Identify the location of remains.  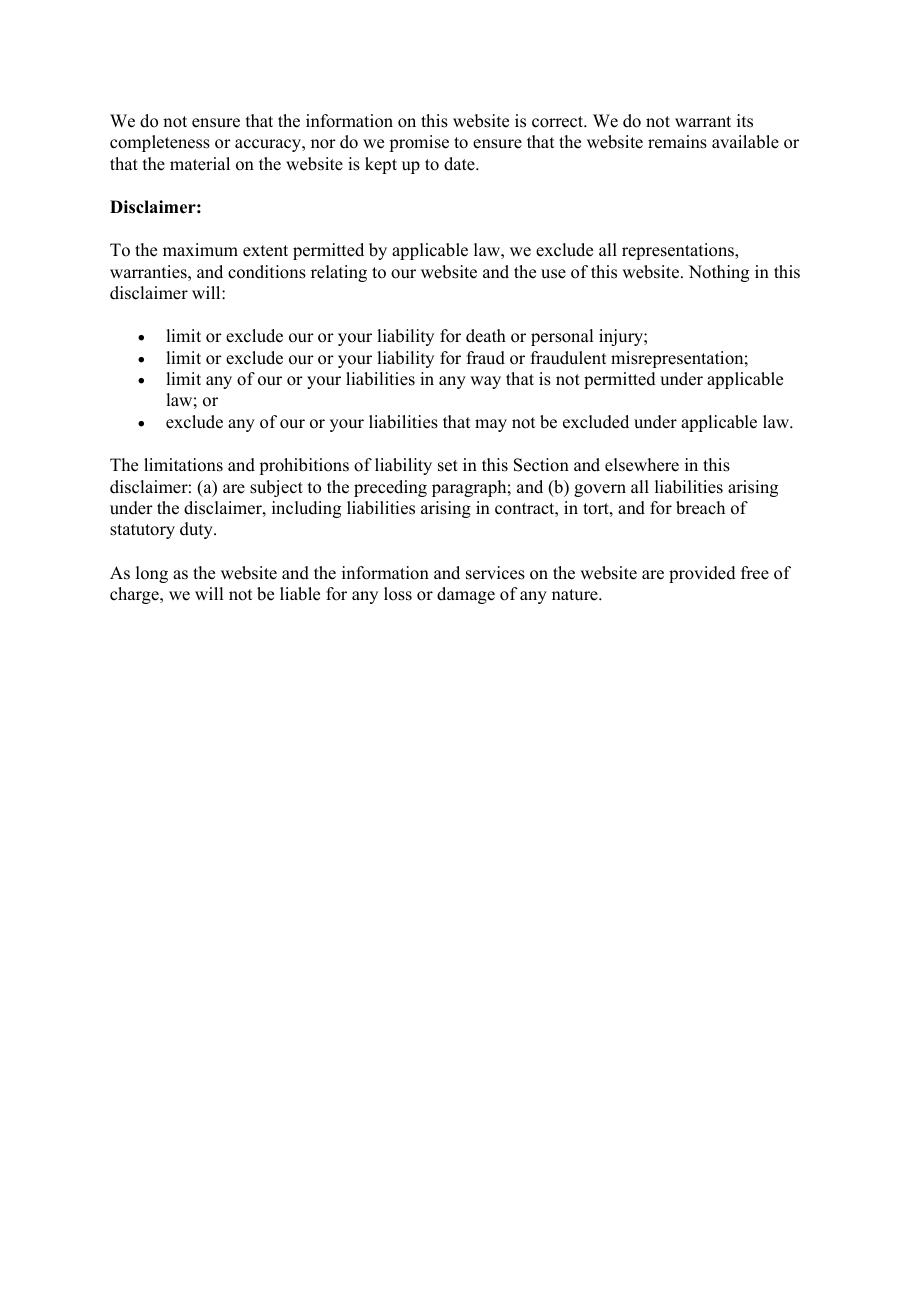
(677, 142).
